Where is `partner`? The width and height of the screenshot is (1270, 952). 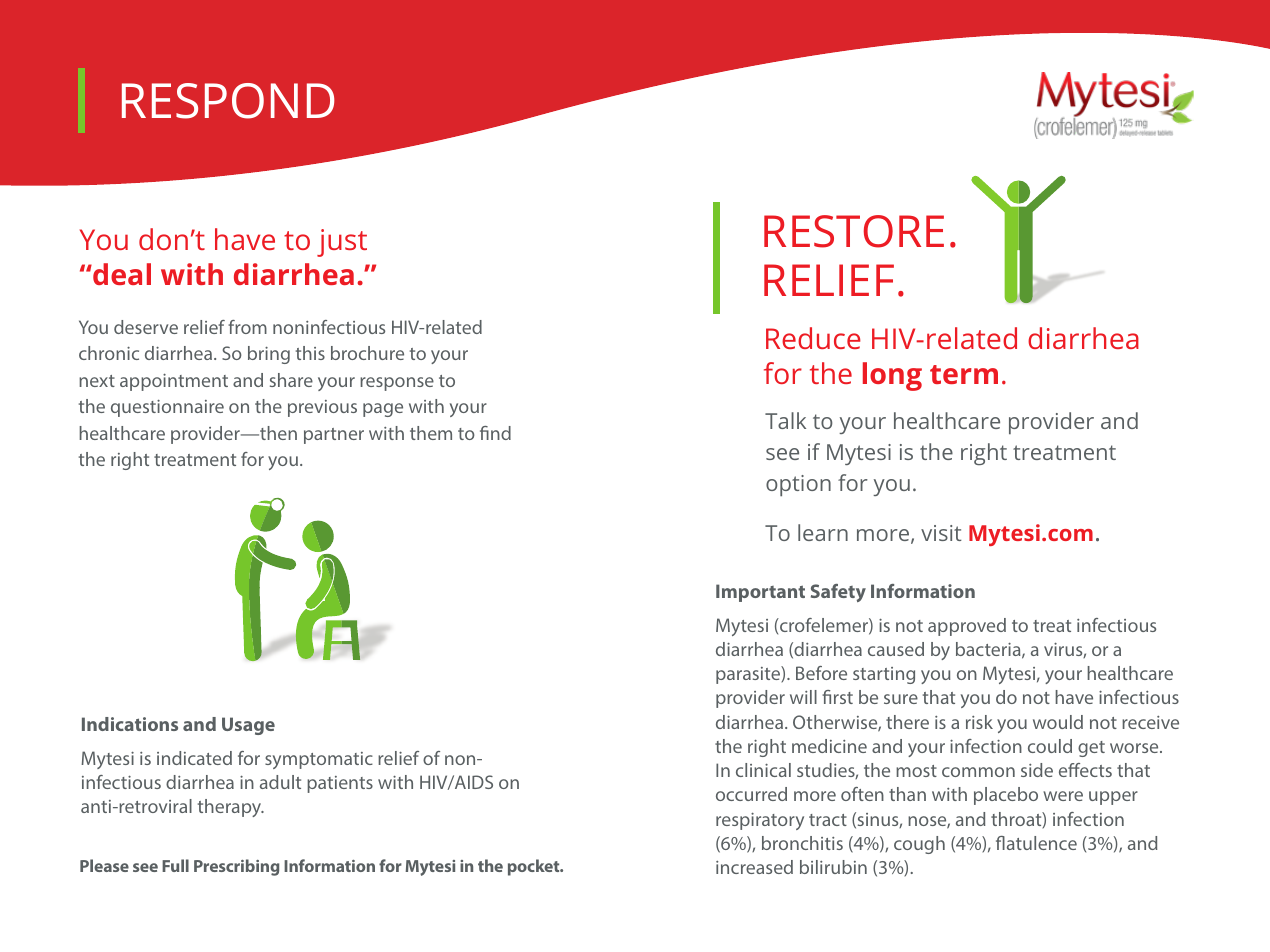 partner is located at coordinates (334, 436).
